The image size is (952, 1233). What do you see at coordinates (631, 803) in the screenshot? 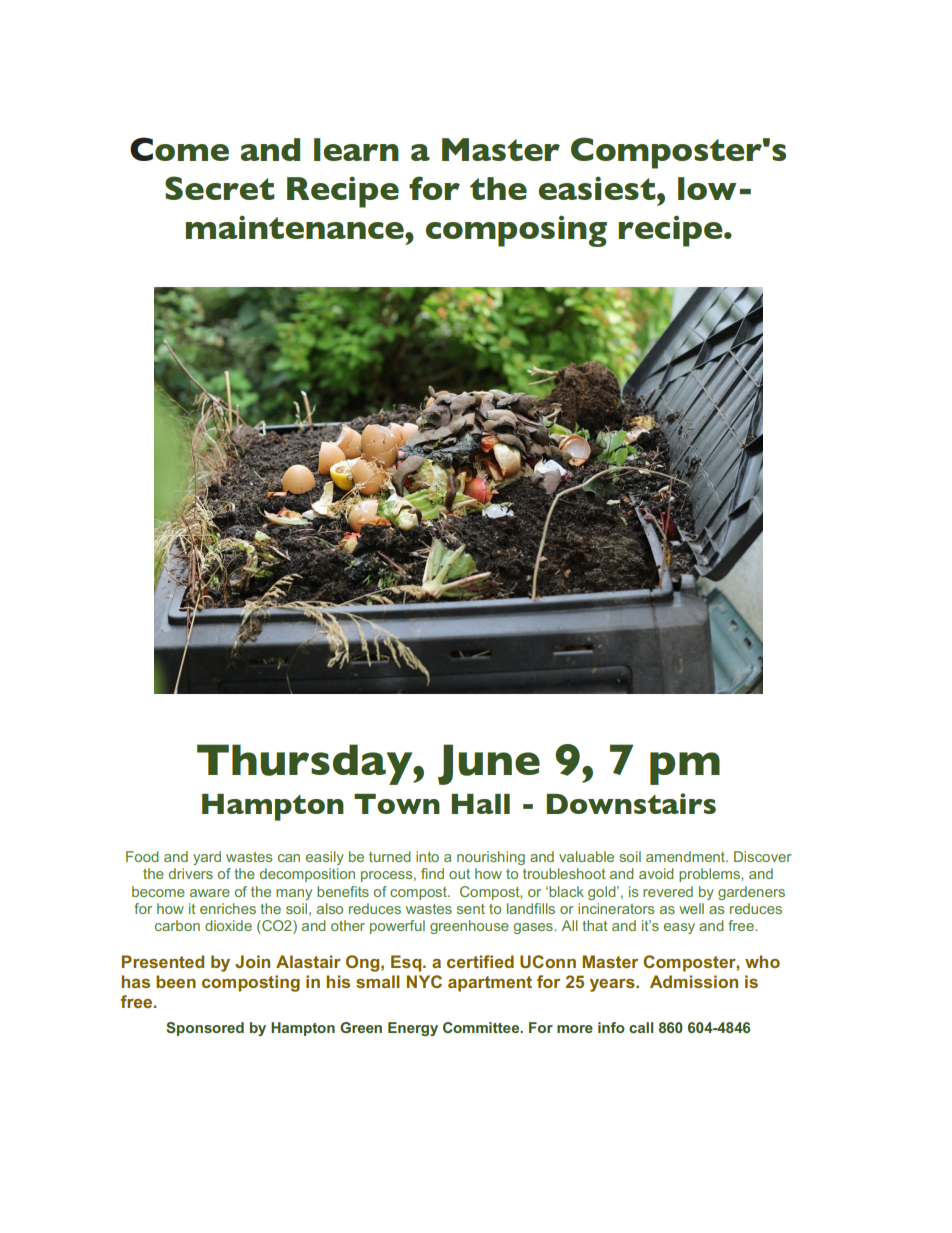
I see `Downstairs` at bounding box center [631, 803].
